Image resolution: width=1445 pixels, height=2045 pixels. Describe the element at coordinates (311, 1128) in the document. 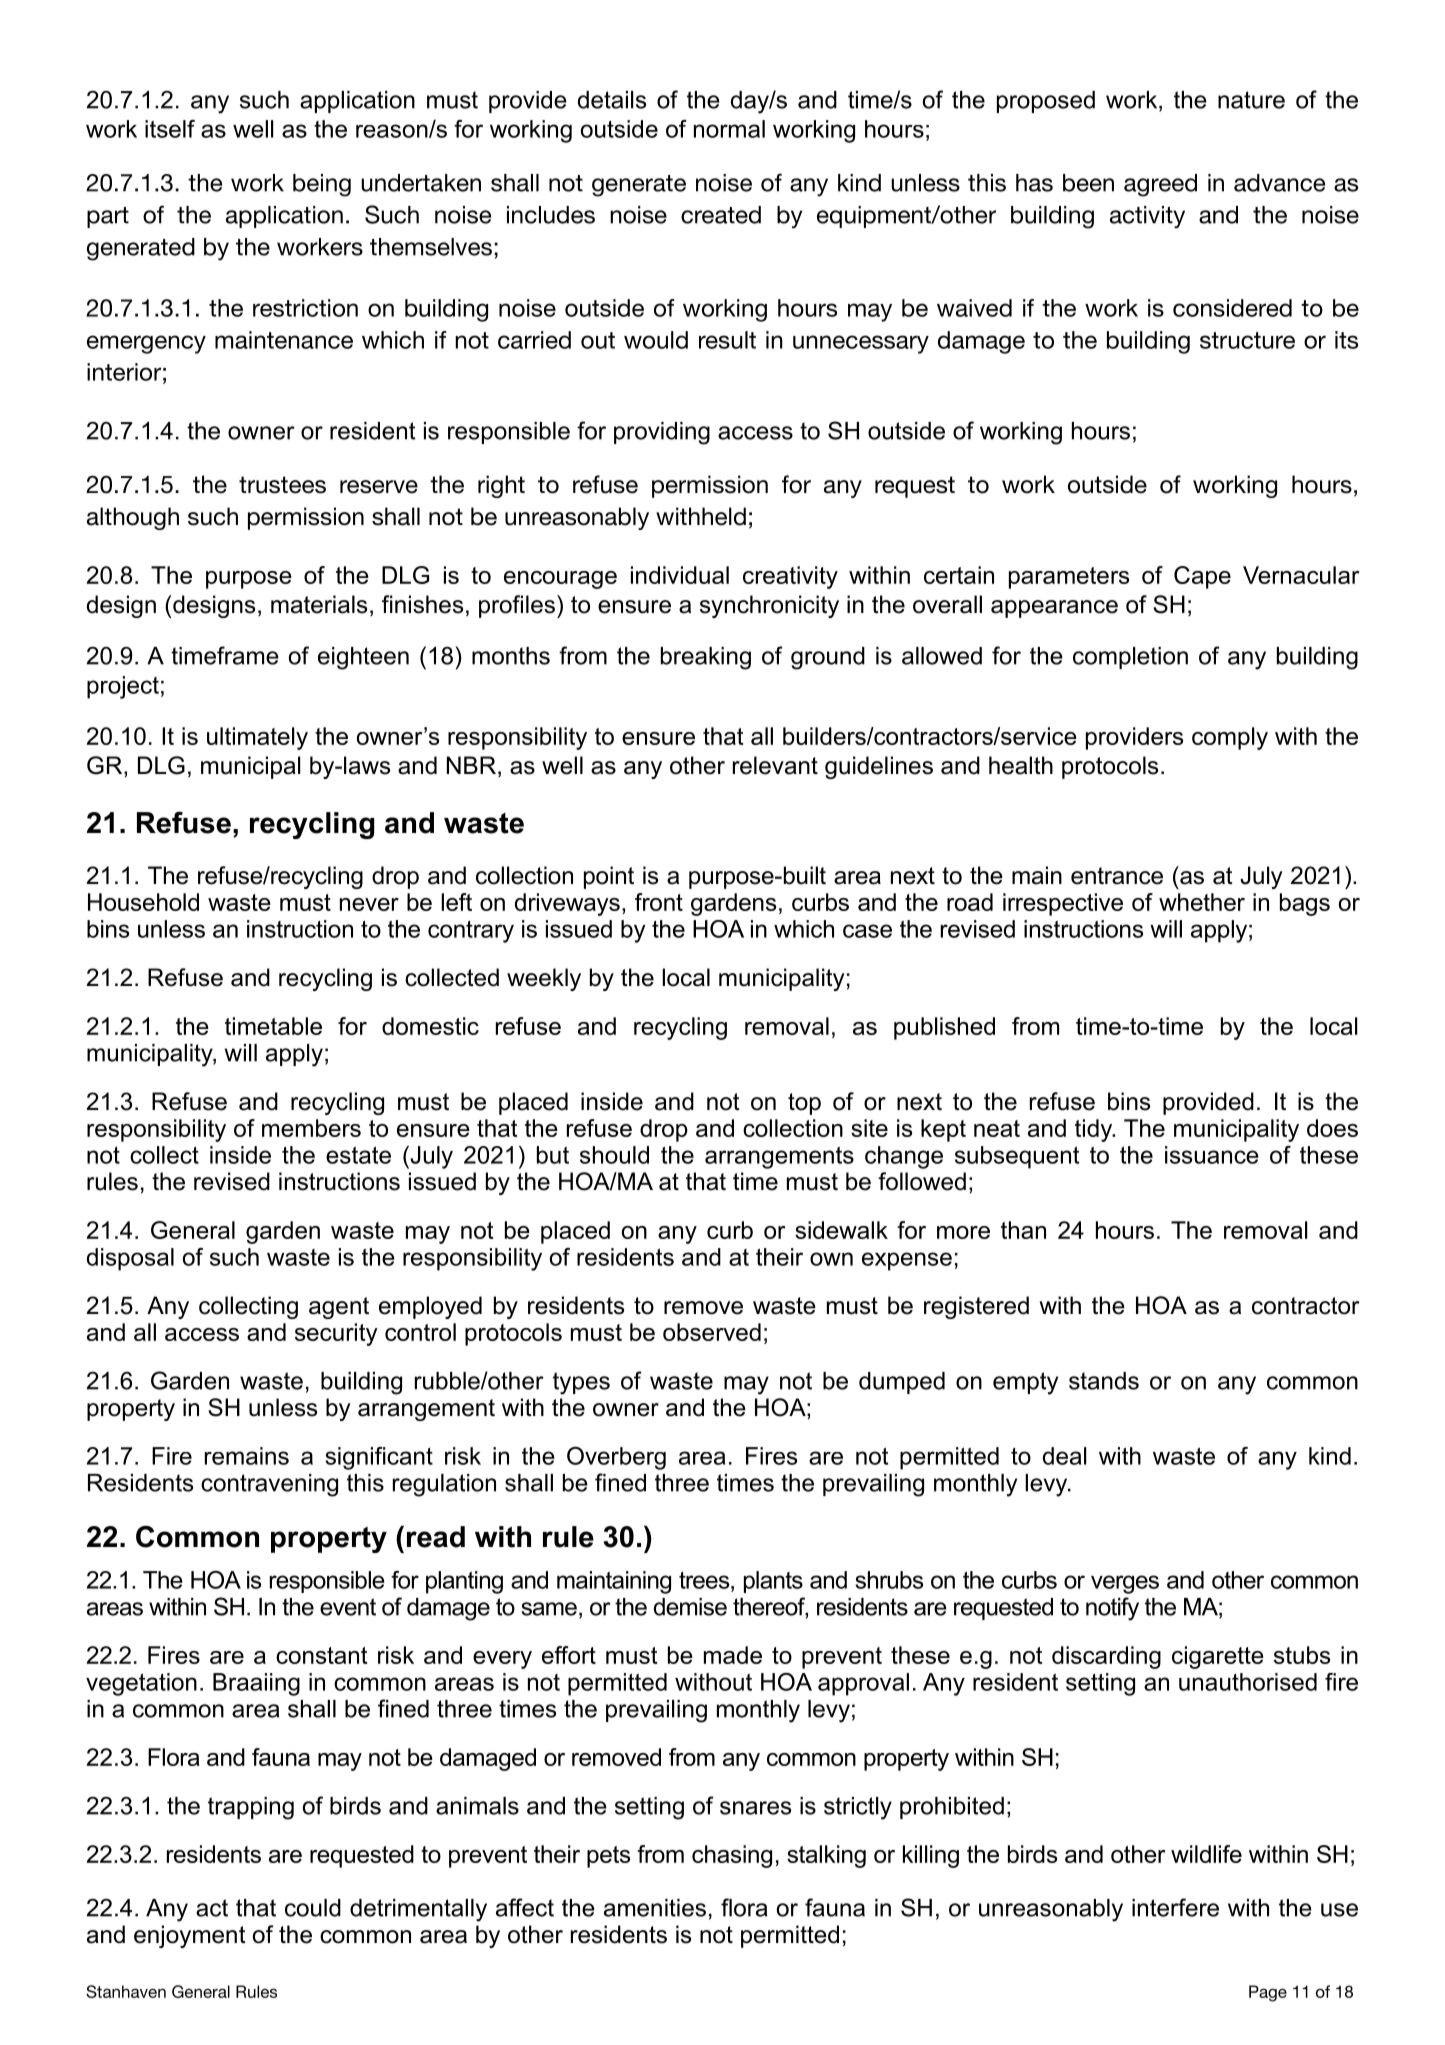

I see `members` at that location.
